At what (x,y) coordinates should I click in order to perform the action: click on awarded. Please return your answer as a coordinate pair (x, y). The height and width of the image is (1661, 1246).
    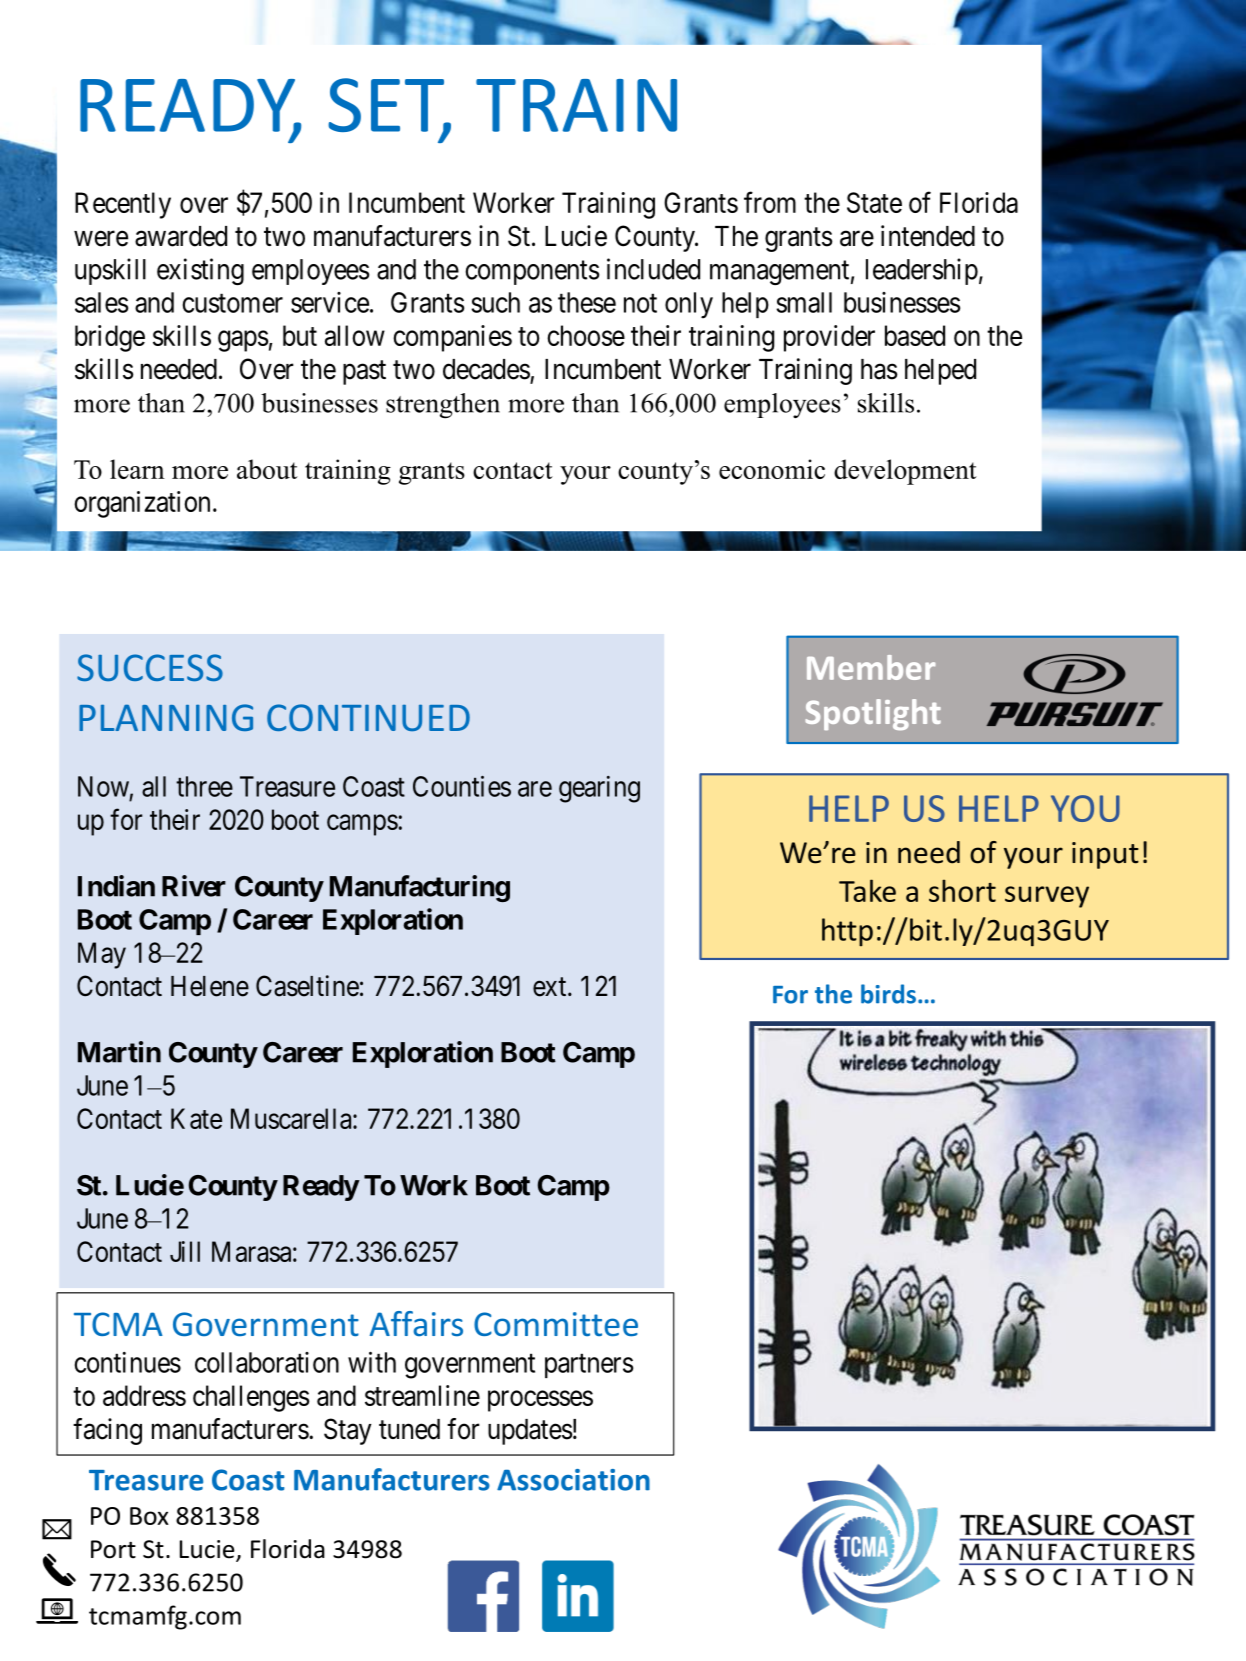
    Looking at the image, I should click on (181, 236).
